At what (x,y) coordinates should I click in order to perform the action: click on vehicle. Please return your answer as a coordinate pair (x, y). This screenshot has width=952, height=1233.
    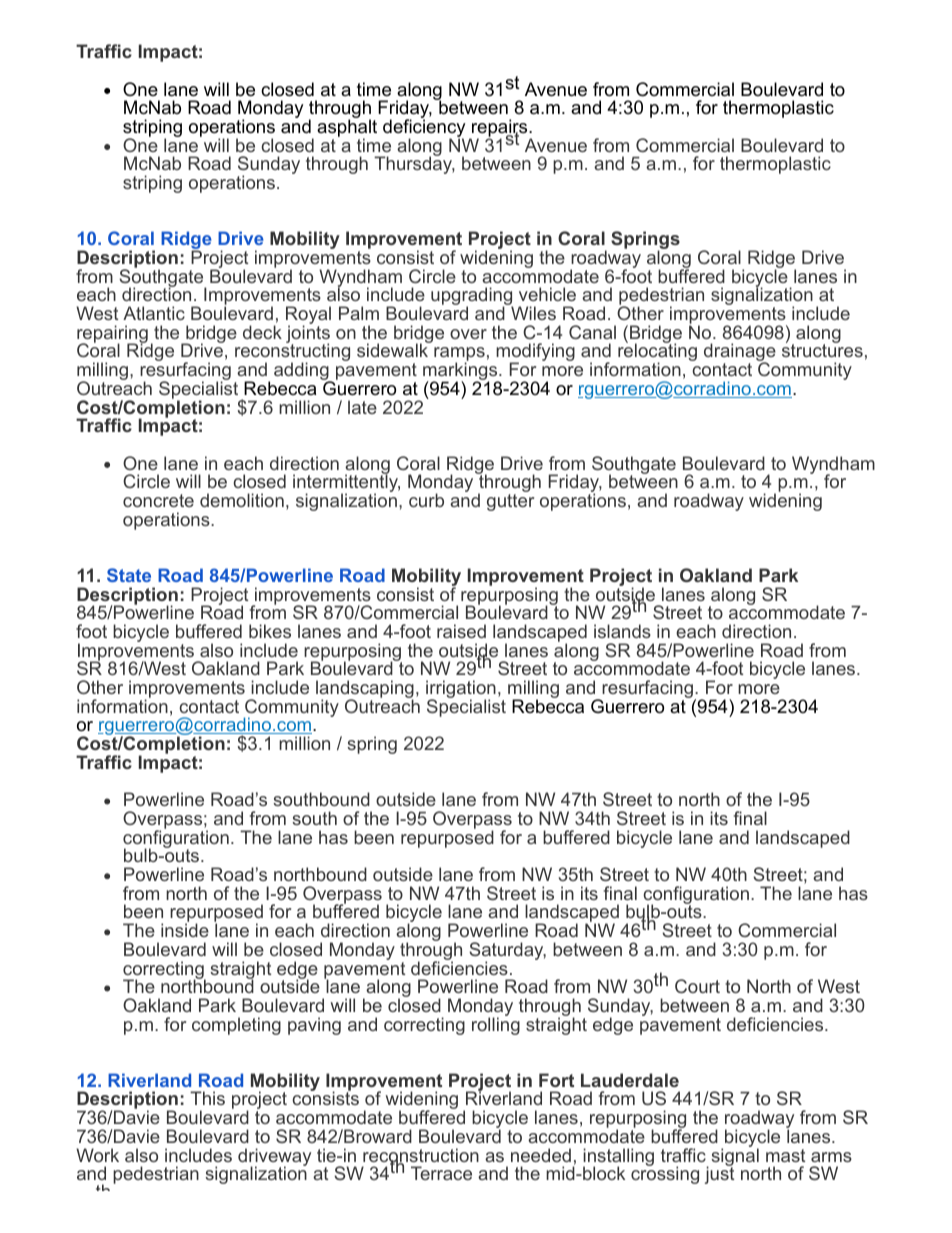
    Looking at the image, I should click on (547, 294).
